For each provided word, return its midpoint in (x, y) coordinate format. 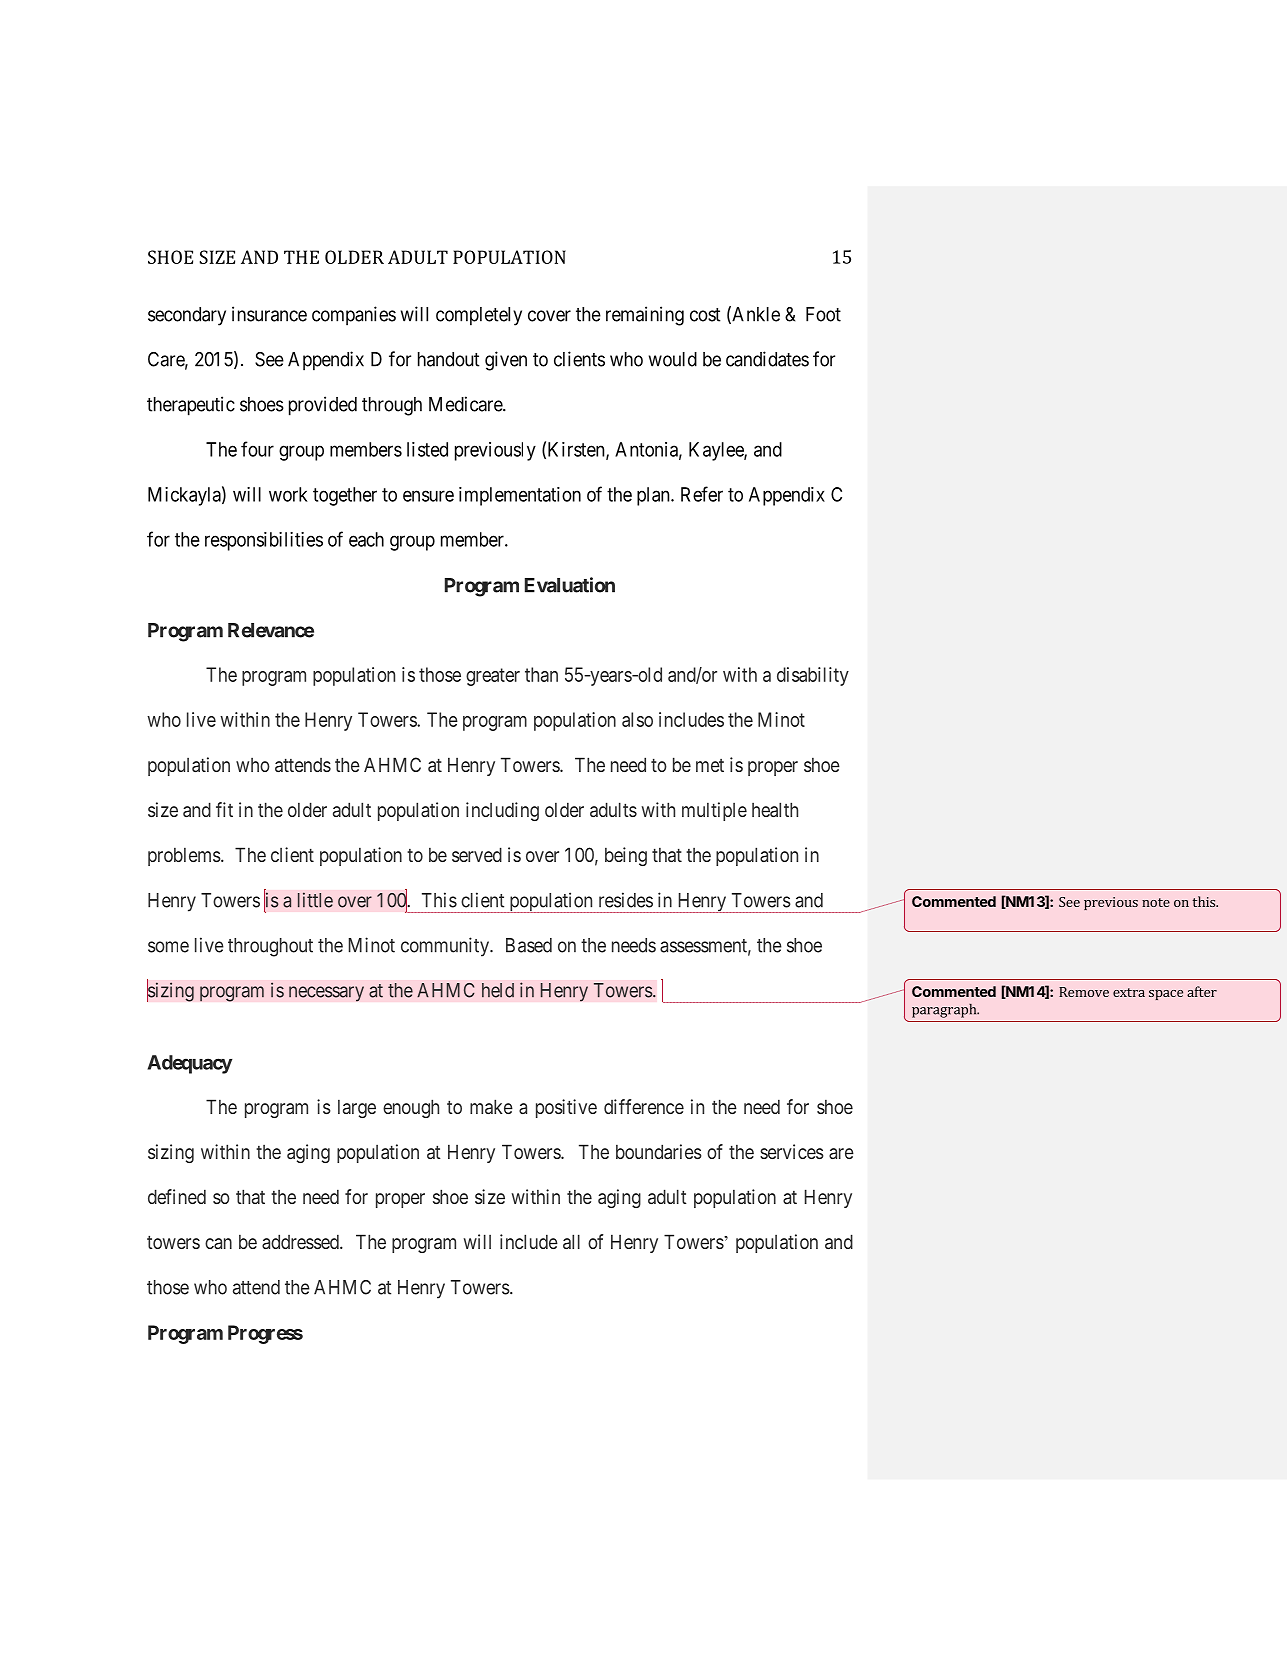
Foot (823, 314)
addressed (301, 1241)
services (792, 1151)
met (710, 765)
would (673, 359)
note (1156, 902)
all (571, 1241)
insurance (269, 314)
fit (224, 809)
